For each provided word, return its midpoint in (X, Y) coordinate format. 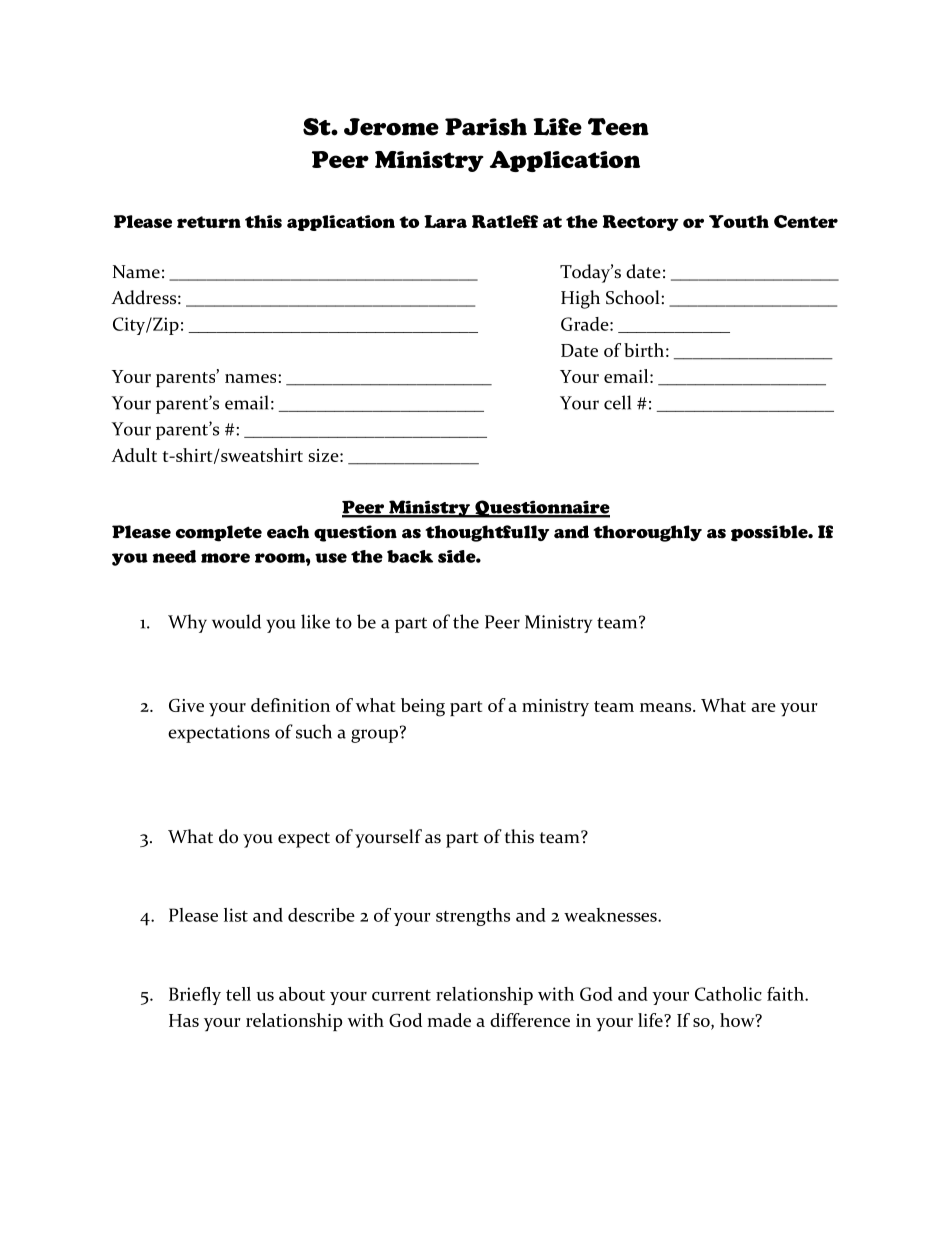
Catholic (728, 994)
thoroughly (647, 533)
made (449, 1020)
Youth (739, 221)
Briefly (195, 996)
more (225, 558)
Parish (486, 127)
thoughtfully (487, 533)
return (209, 222)
